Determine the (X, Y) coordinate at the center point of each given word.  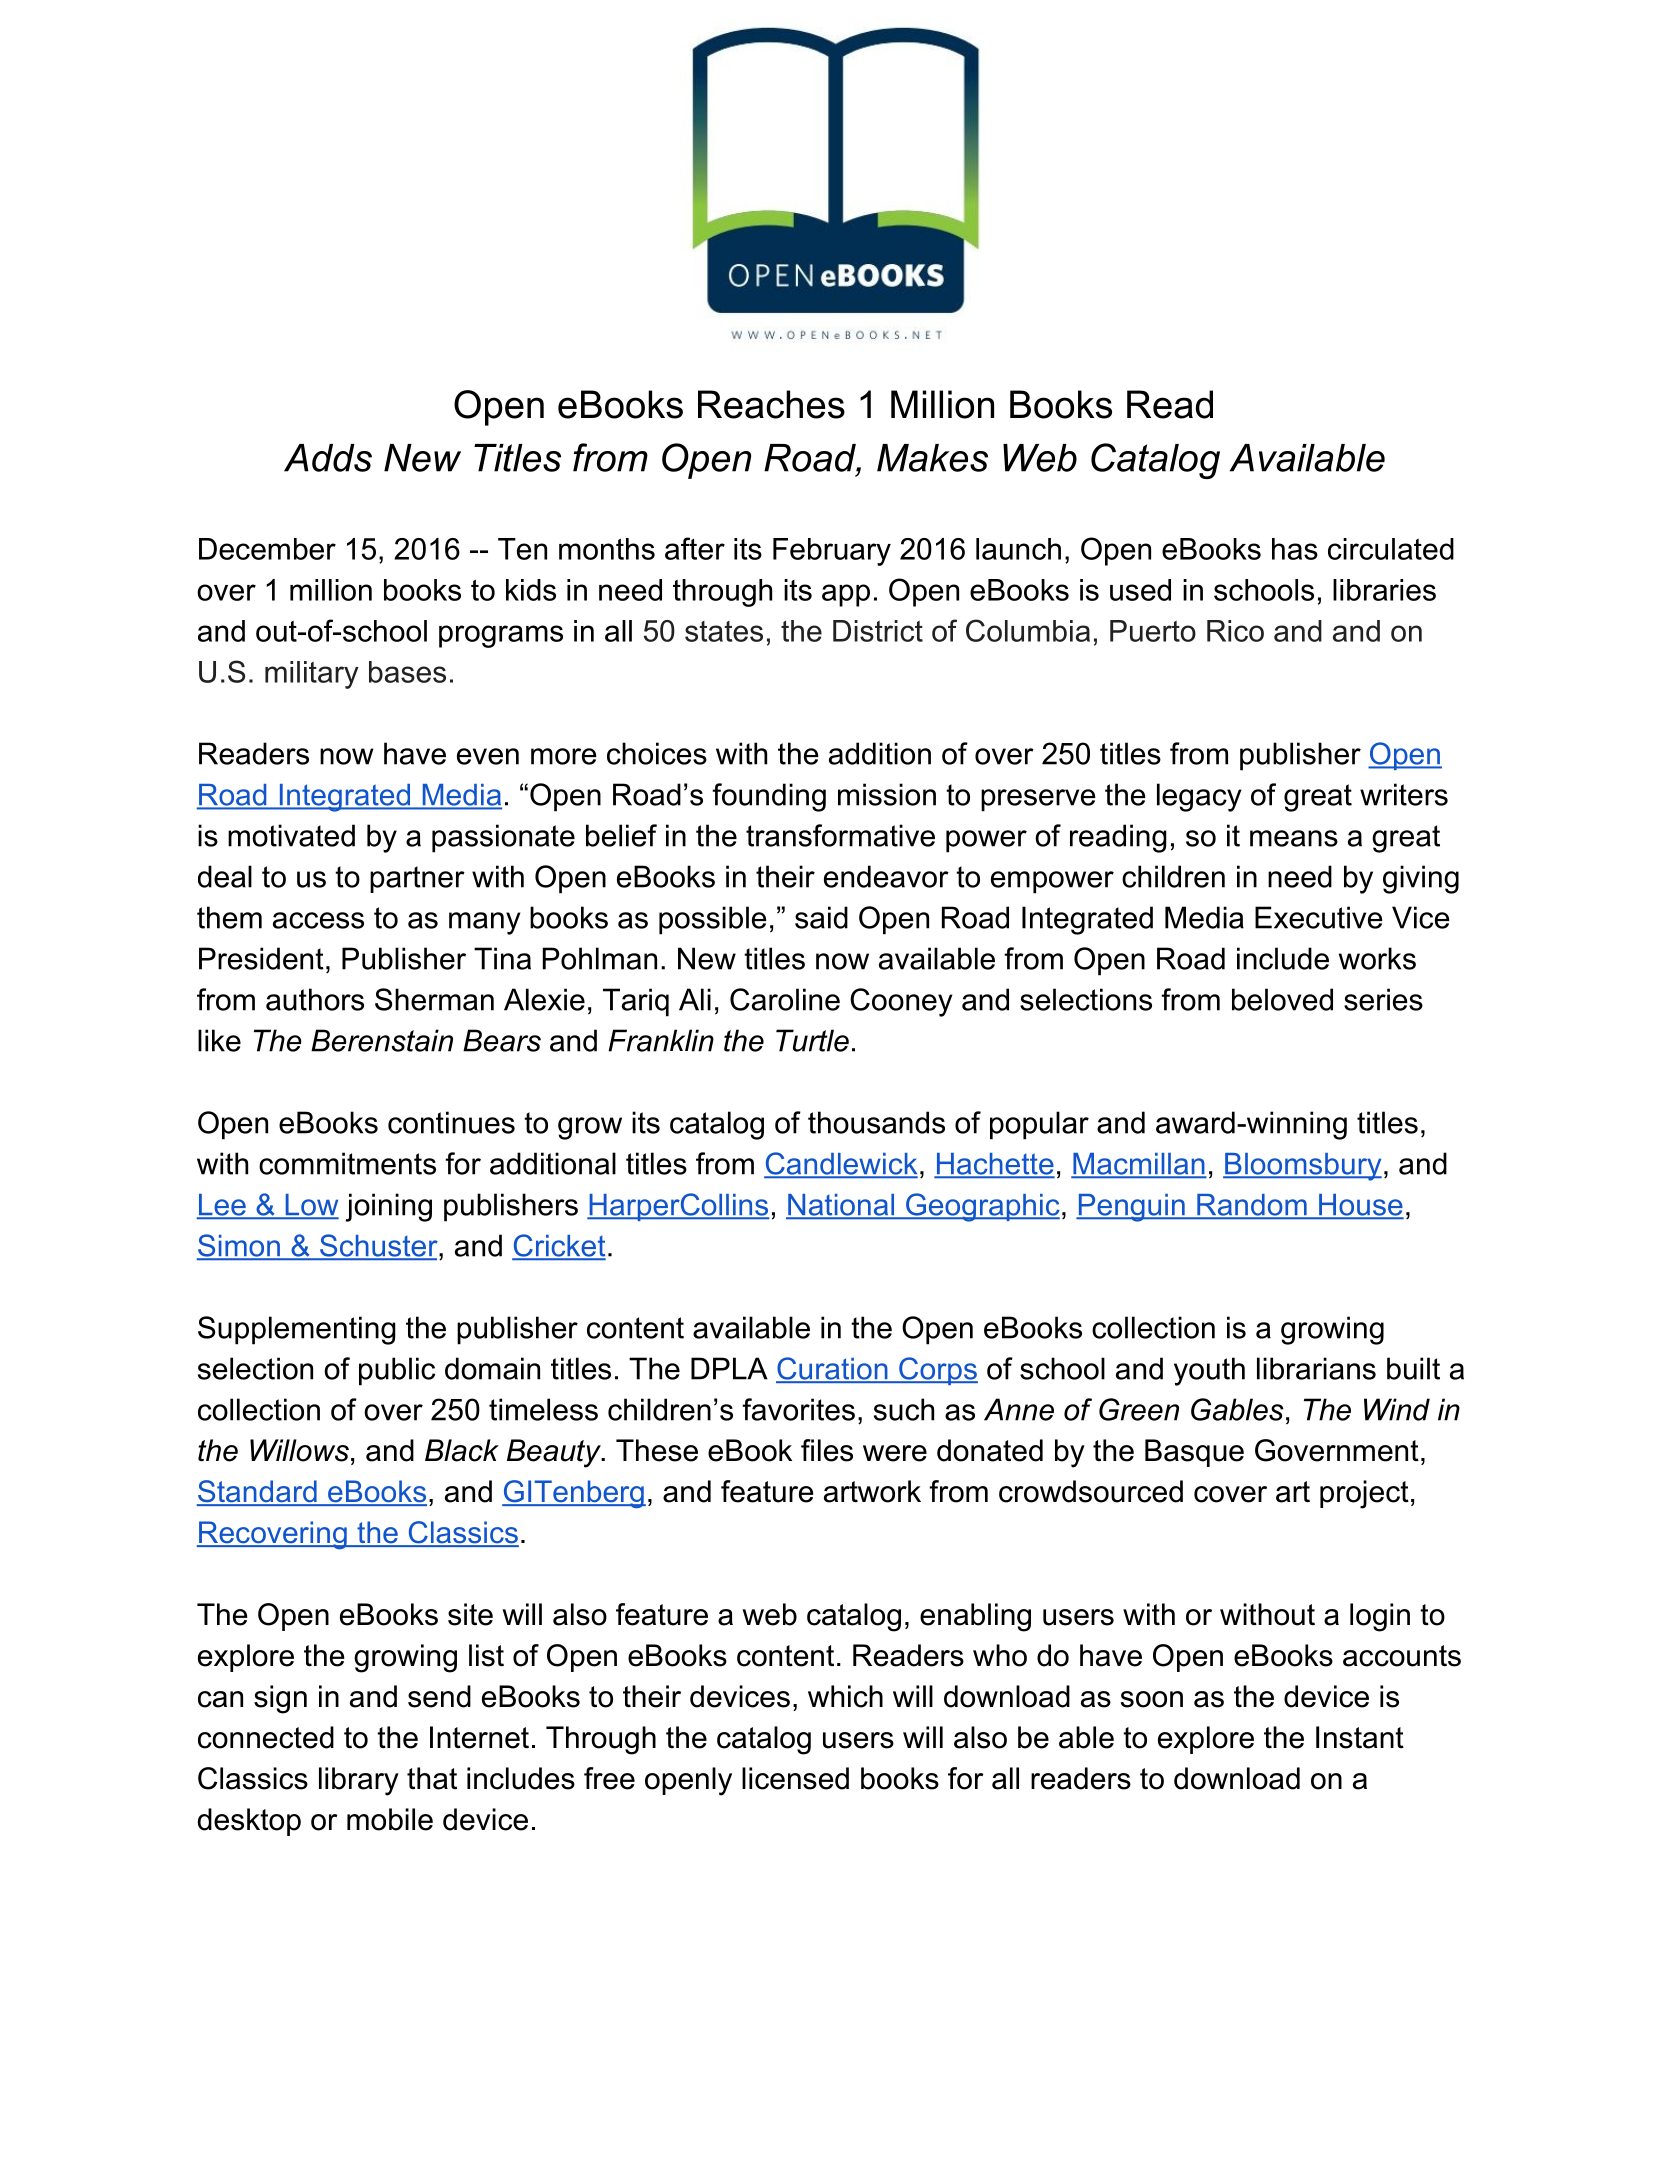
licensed (795, 1778)
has (1295, 549)
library (359, 1781)
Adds (328, 458)
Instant (1360, 1737)
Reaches (771, 404)
